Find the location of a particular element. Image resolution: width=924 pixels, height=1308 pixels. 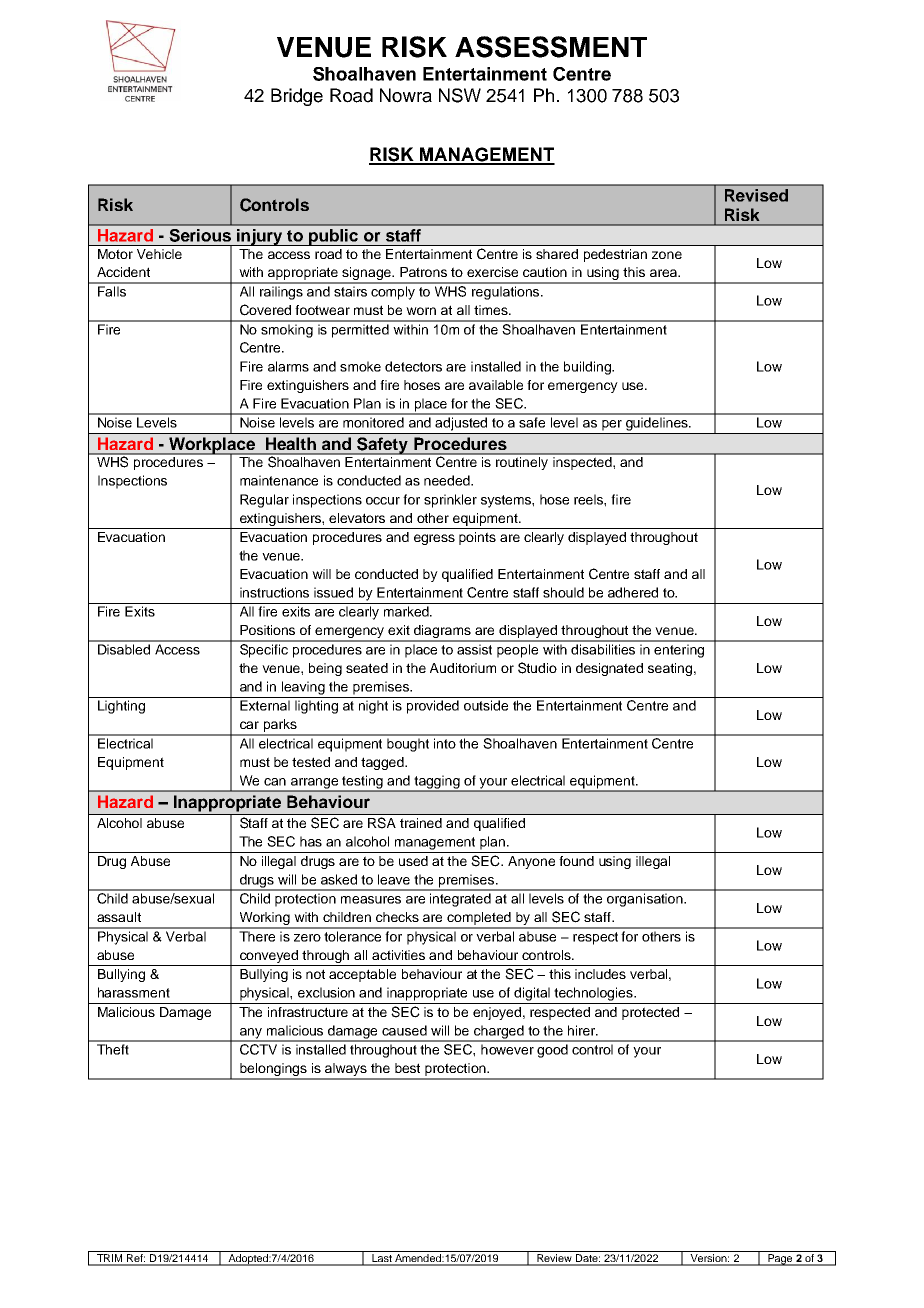

Positions is located at coordinates (267, 630).
